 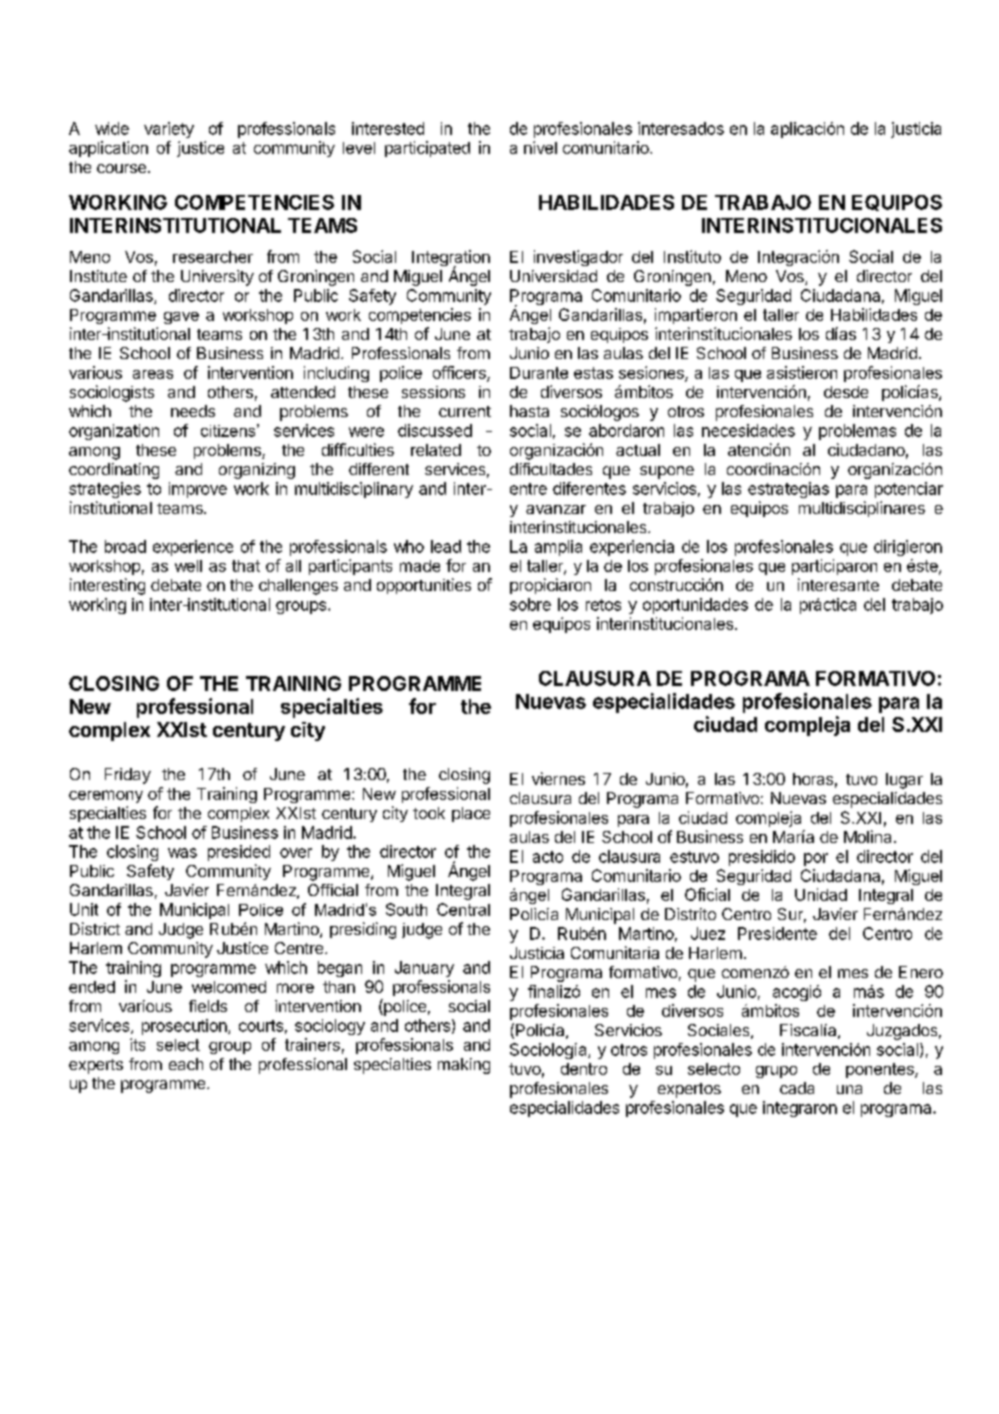 I want to click on well, so click(x=188, y=566).
